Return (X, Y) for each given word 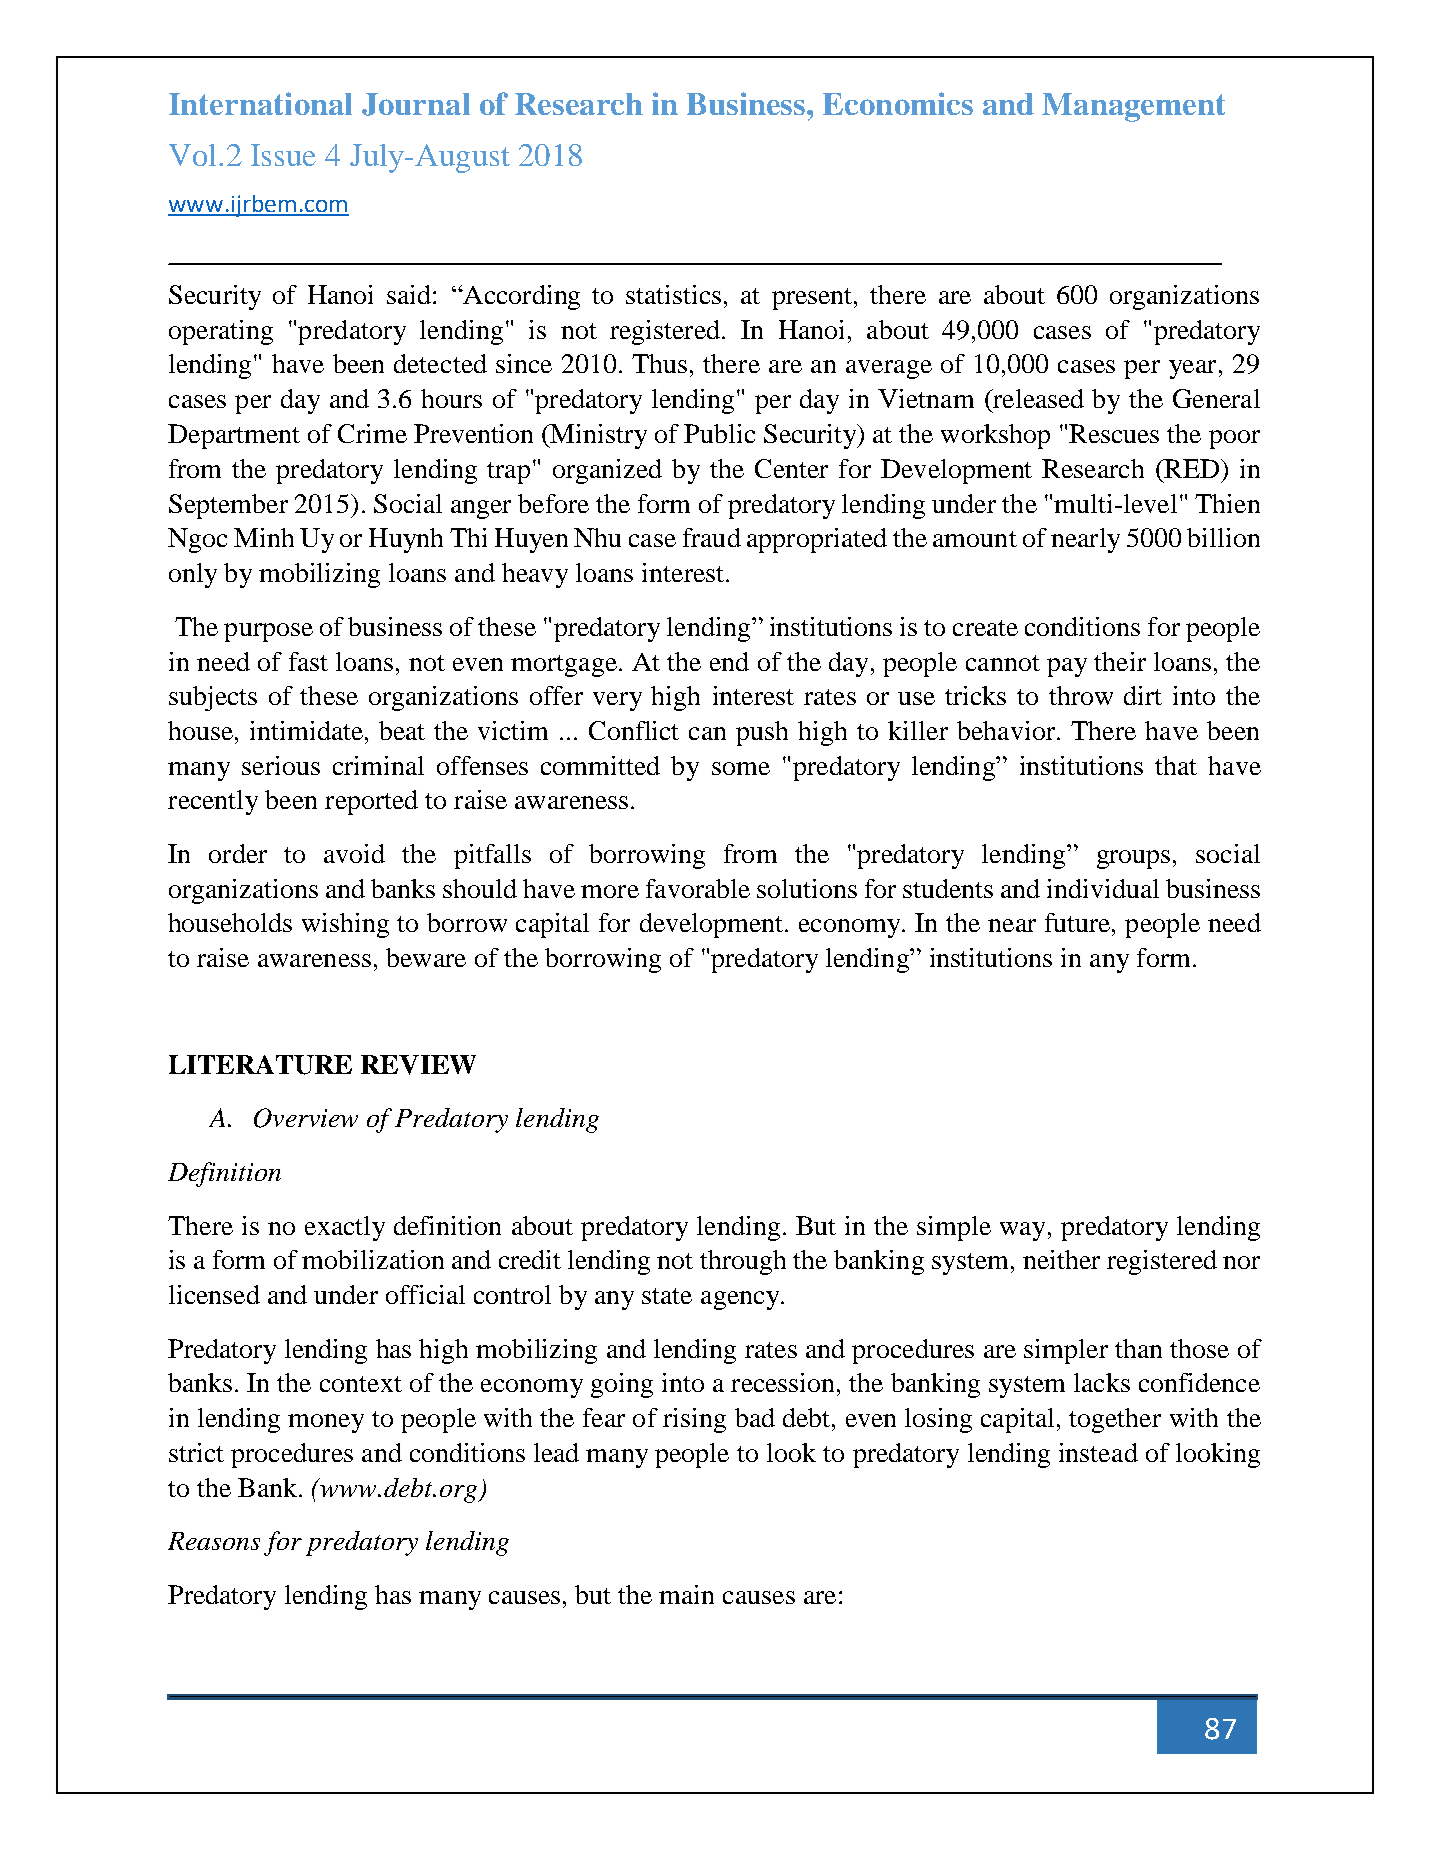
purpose (268, 632)
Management (1133, 107)
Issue (283, 155)
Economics (898, 103)
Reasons (214, 1541)
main (686, 1594)
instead (1098, 1452)
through (743, 1262)
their (1120, 661)
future (1079, 922)
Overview (306, 1118)
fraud (712, 537)
